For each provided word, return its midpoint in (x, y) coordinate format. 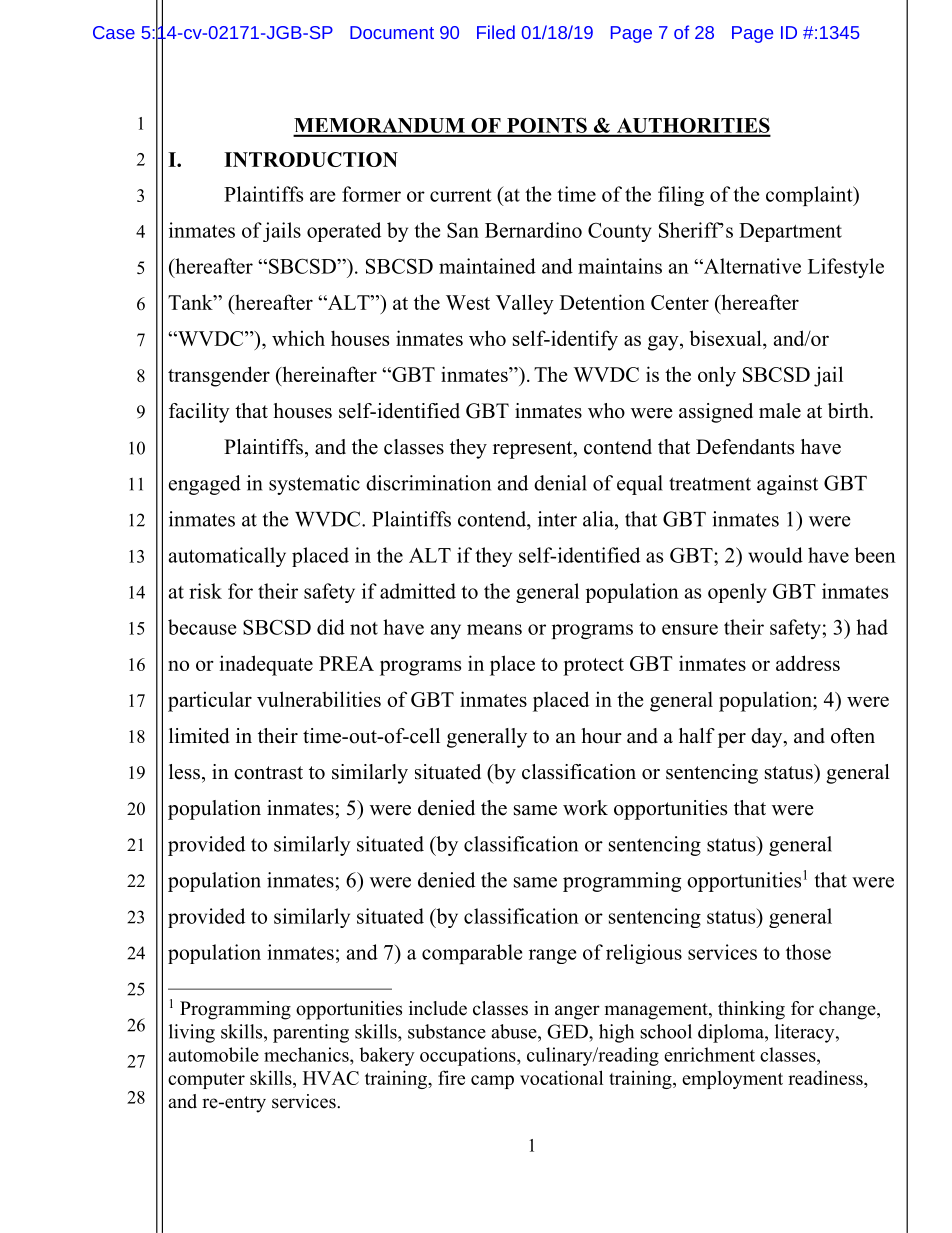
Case (114, 32)
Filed (496, 32)
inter (557, 519)
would (775, 555)
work (585, 808)
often (853, 736)
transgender (219, 376)
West (468, 302)
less (184, 772)
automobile (213, 1054)
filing (681, 196)
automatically (227, 557)
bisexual (727, 339)
